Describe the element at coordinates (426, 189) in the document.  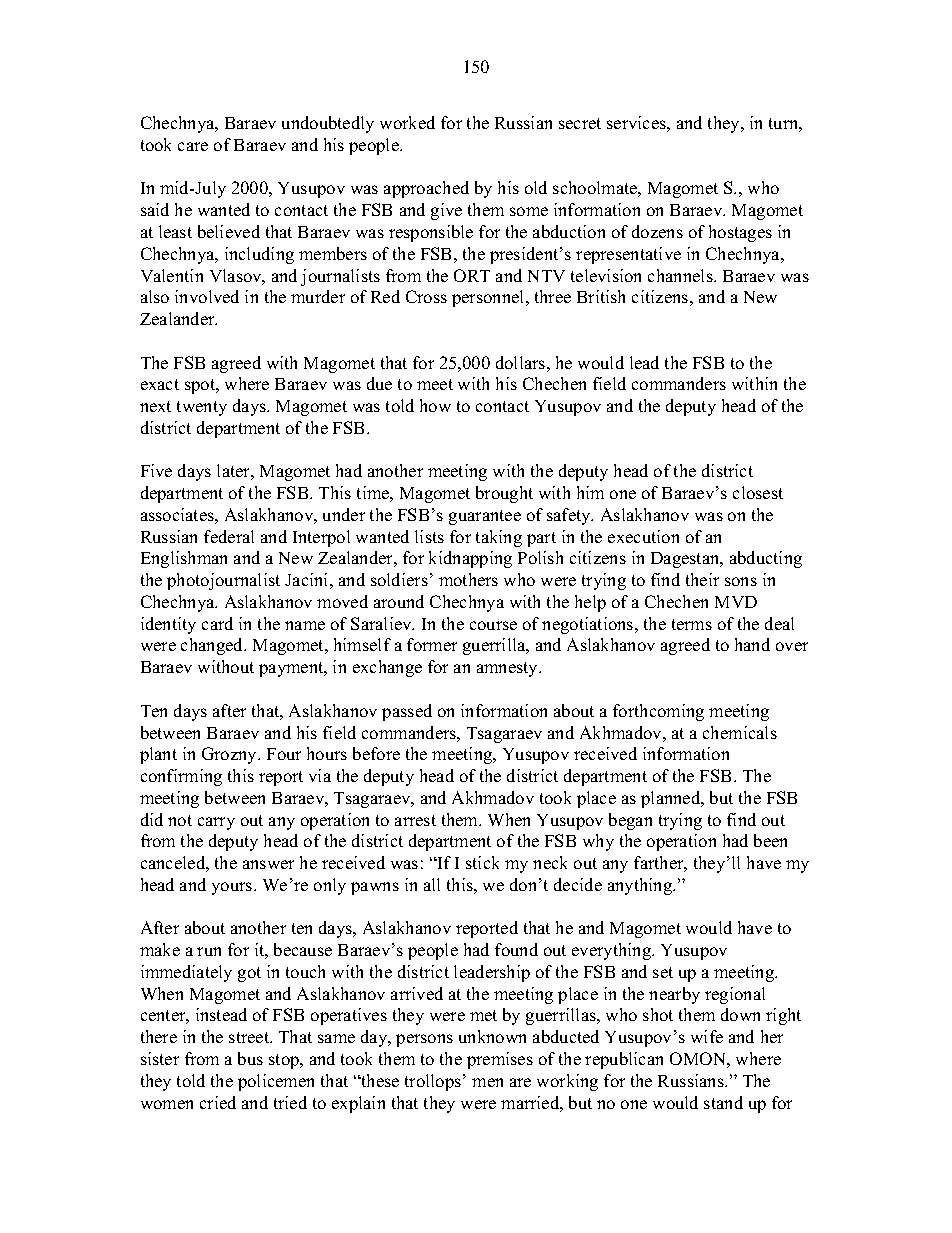
I see `approached` at that location.
